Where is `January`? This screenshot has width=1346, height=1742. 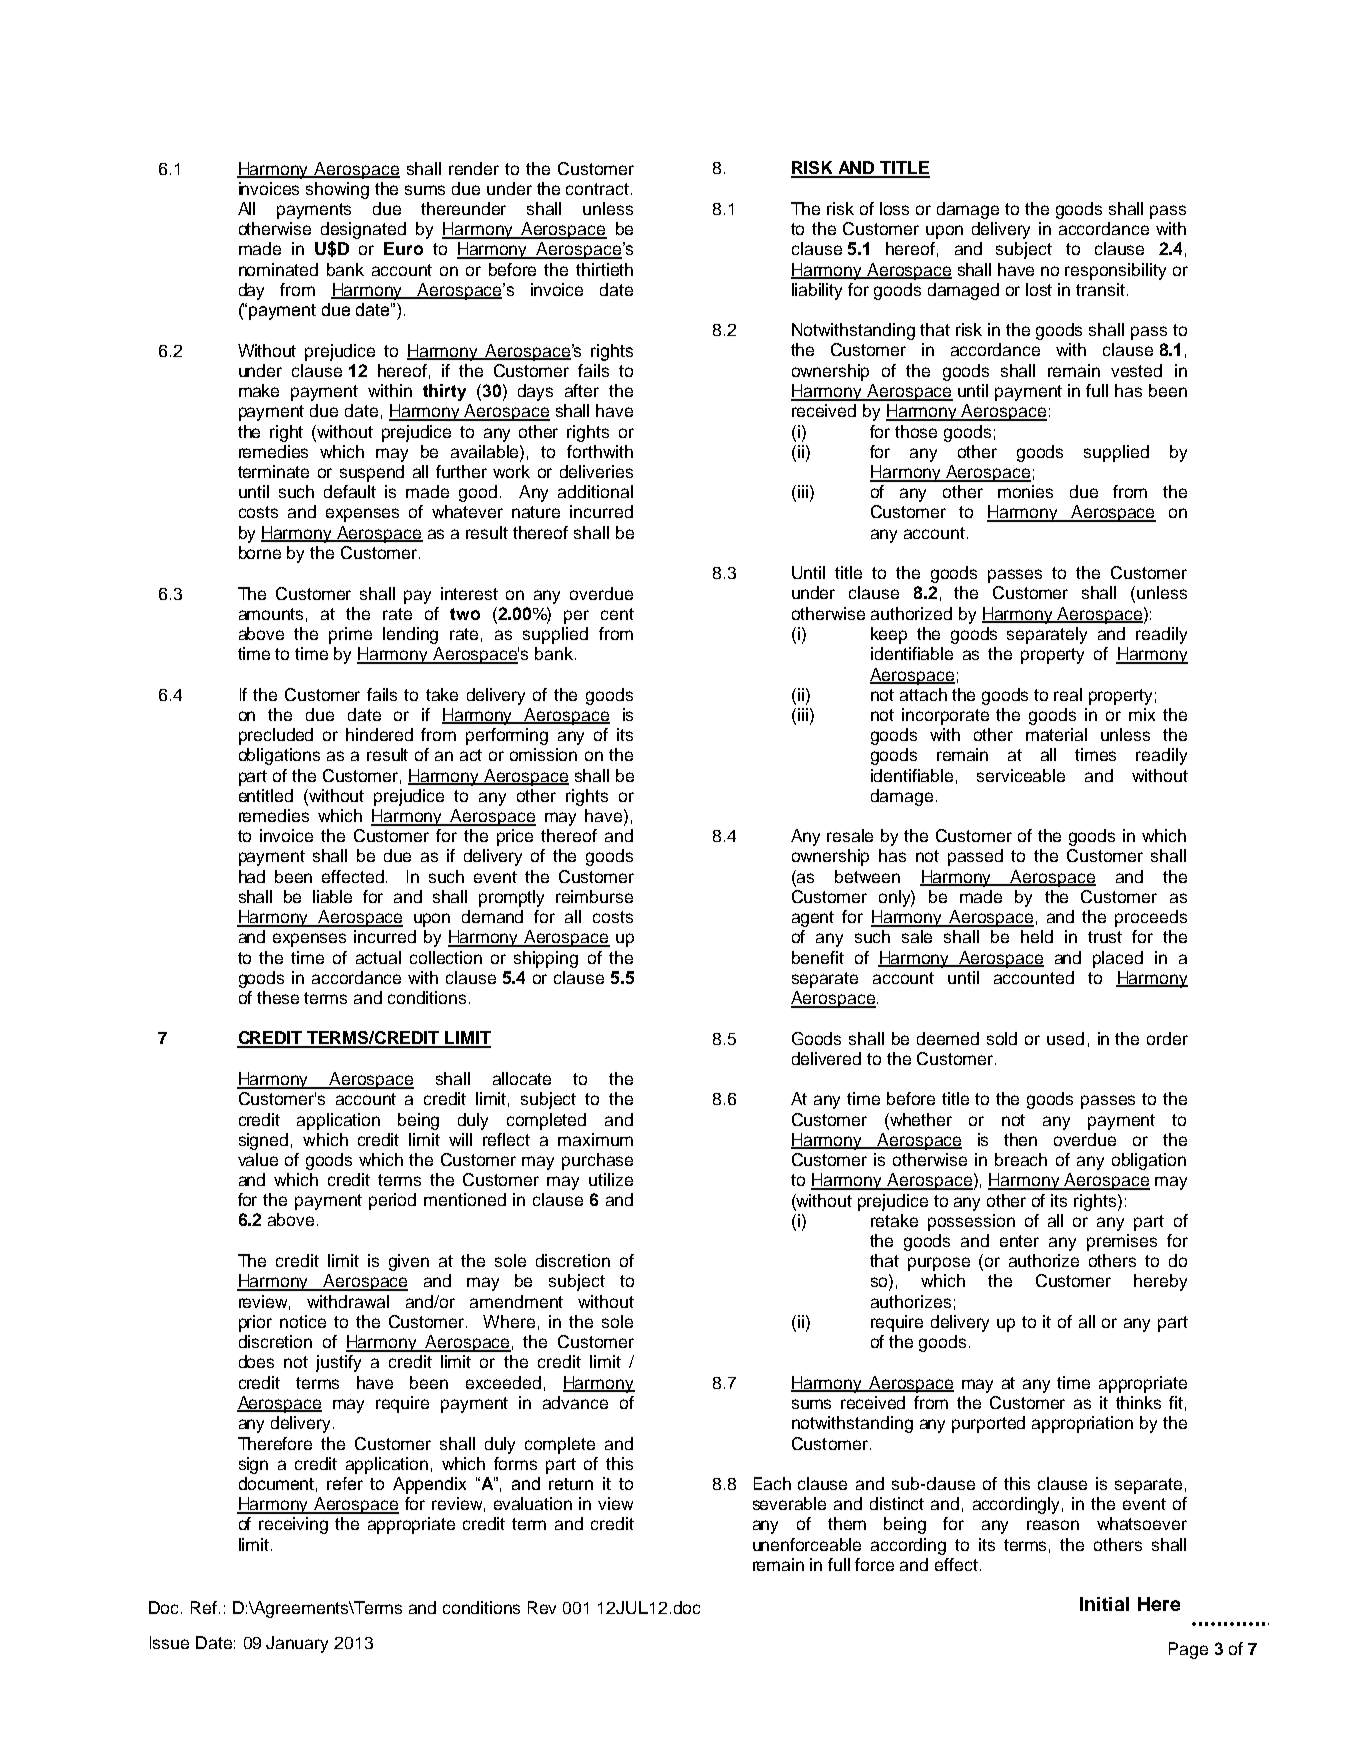 January is located at coordinates (297, 1644).
